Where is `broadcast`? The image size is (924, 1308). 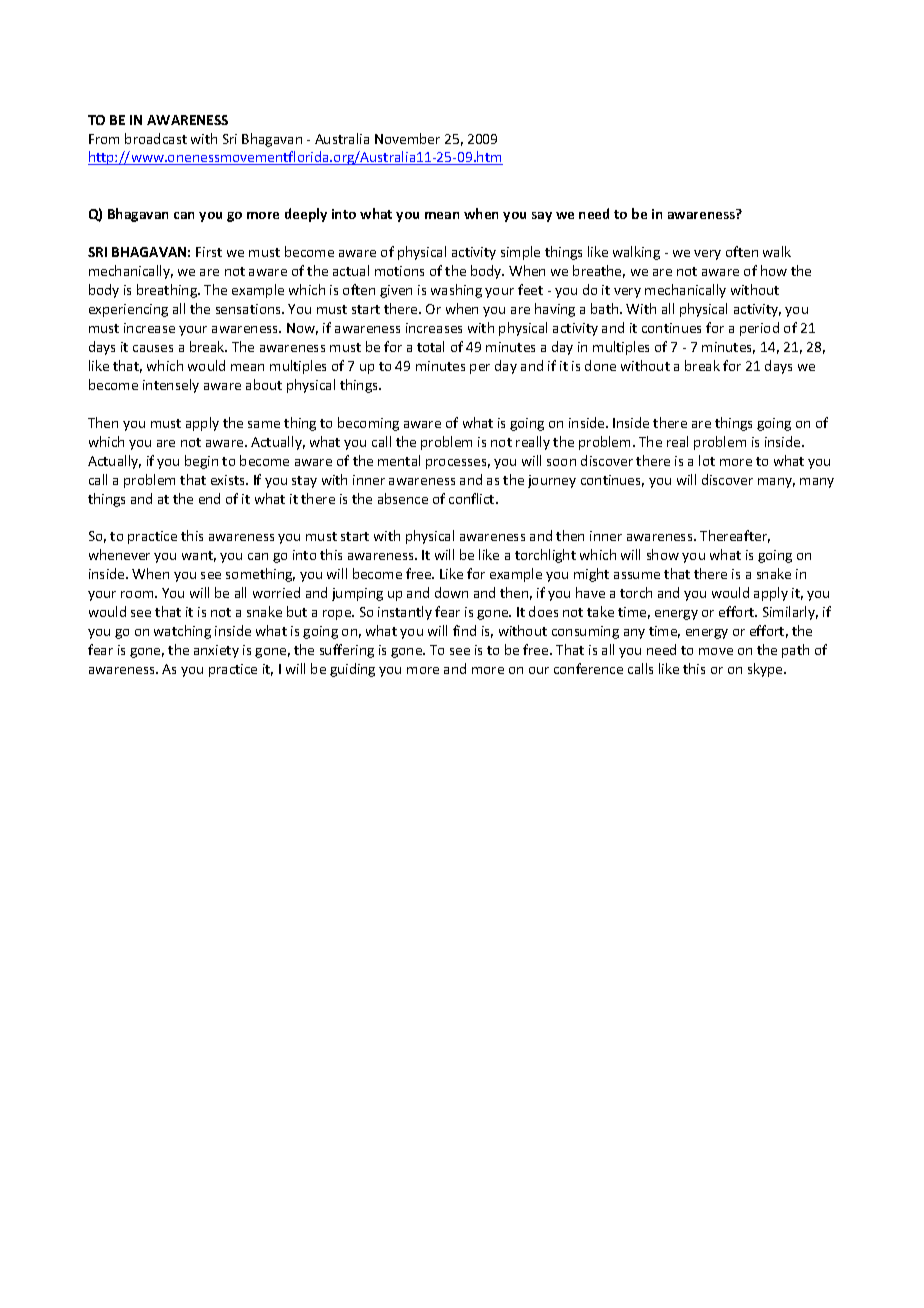
broadcast is located at coordinates (156, 138).
